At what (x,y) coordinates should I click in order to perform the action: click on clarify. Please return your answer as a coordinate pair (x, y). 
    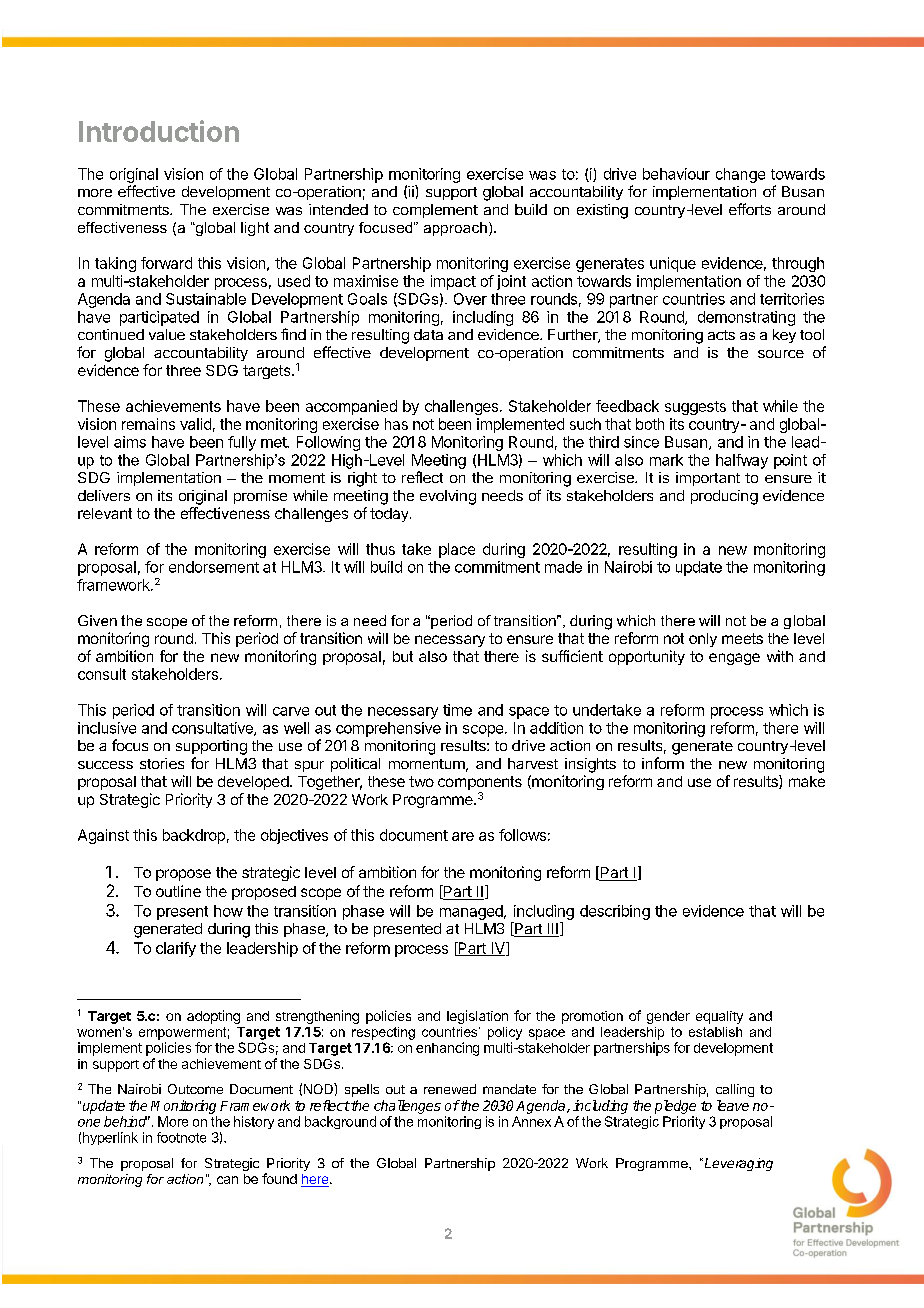
    Looking at the image, I should click on (176, 949).
